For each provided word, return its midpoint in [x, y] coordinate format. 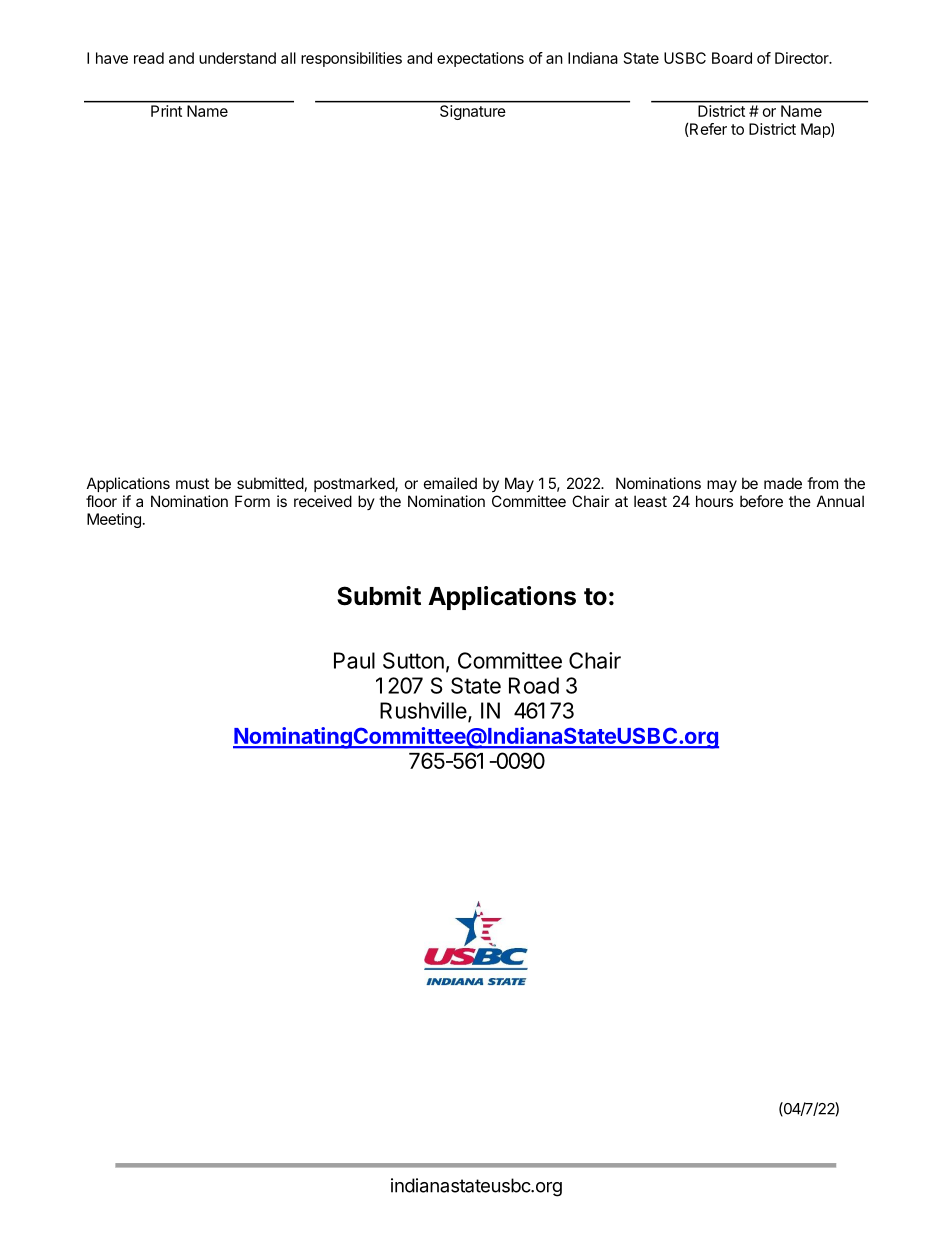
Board [732, 58]
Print [166, 111]
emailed [450, 483]
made [783, 483]
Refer [707, 130]
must [192, 483]
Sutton [413, 660]
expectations [480, 59]
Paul [354, 660]
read [149, 58]
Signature [472, 112]
